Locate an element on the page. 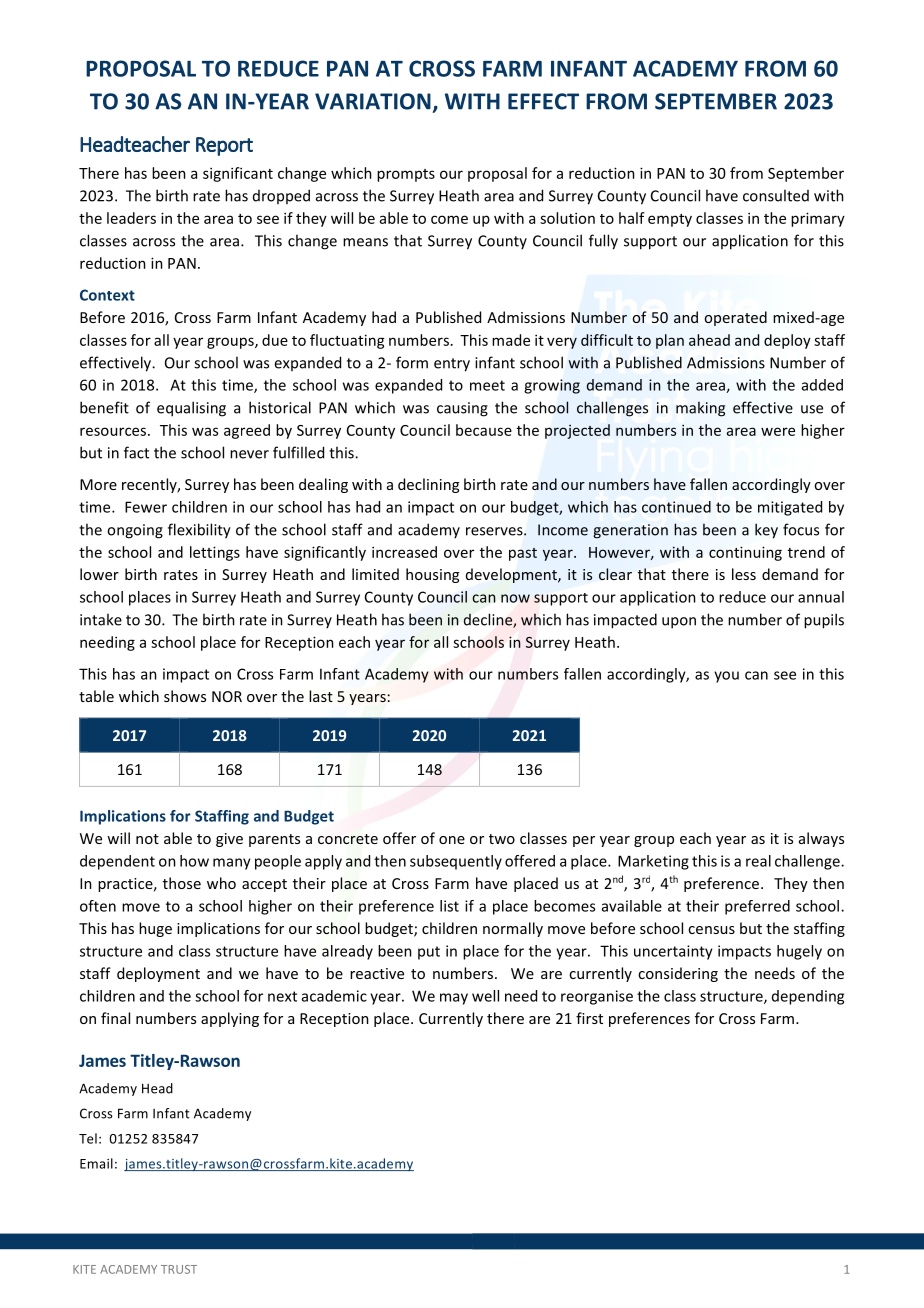 This document has height=1308, width=924. Report is located at coordinates (224, 146).
